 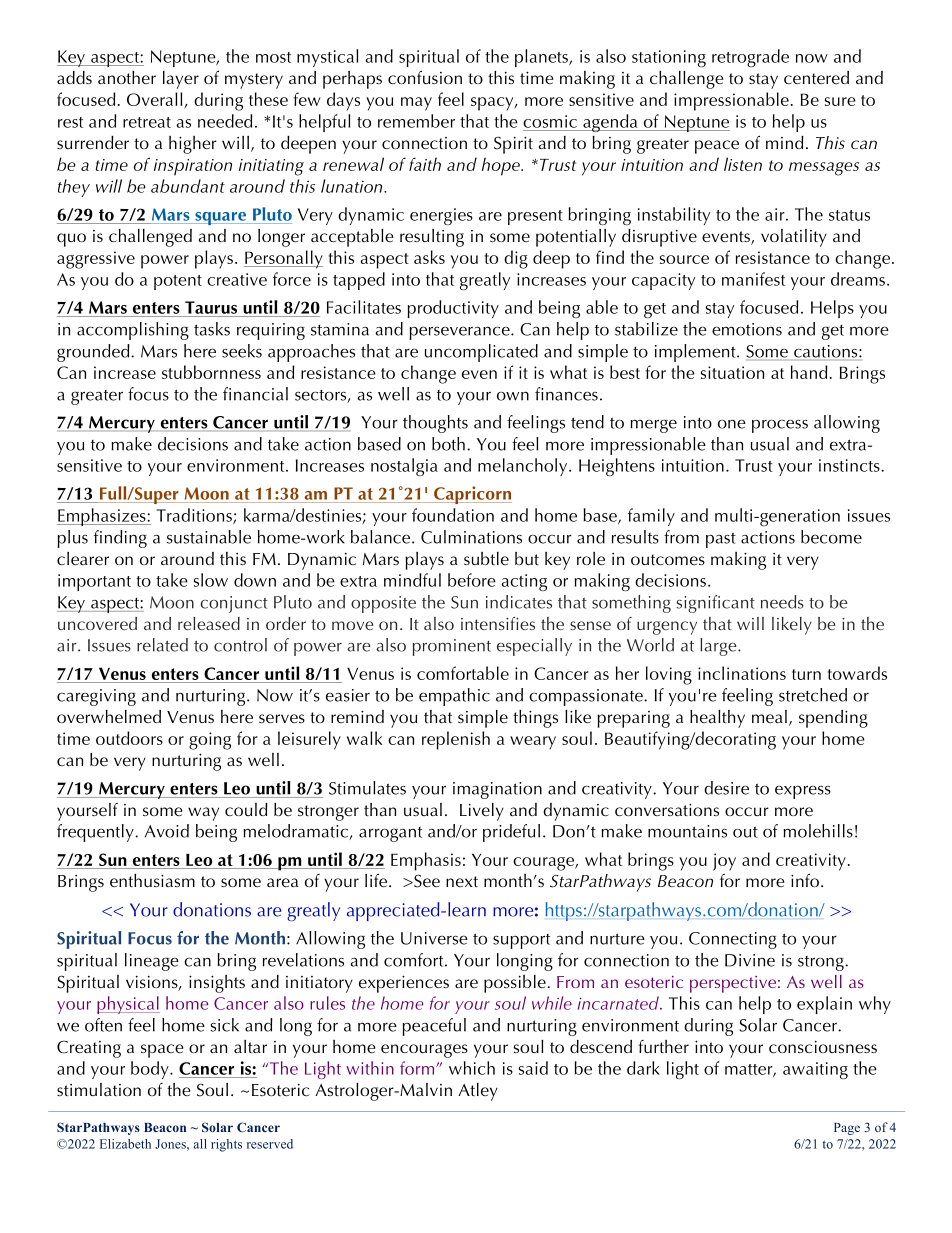 I want to click on released, so click(x=209, y=623).
